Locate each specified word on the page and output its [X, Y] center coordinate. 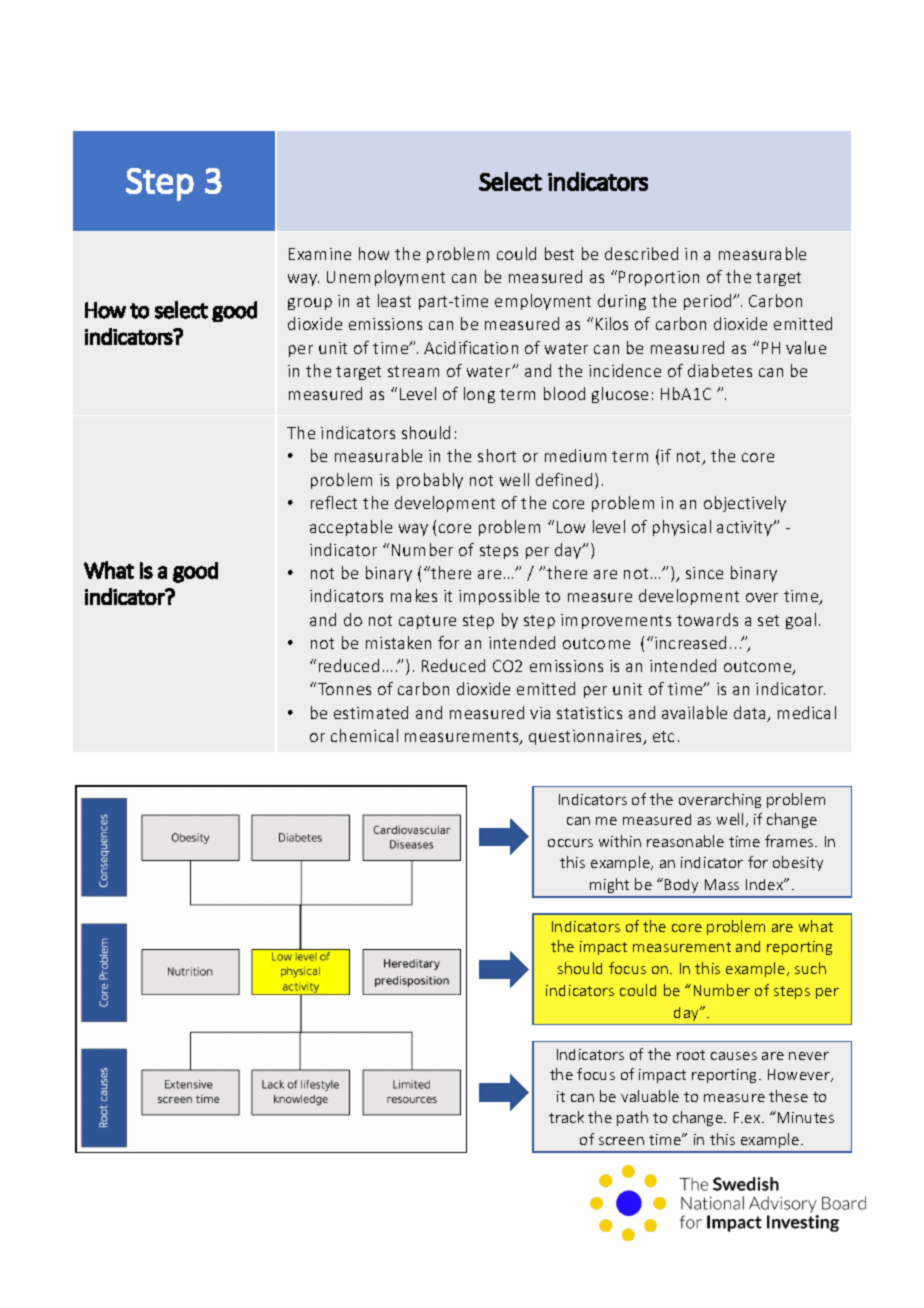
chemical [364, 735]
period [709, 302]
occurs [570, 843]
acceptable [351, 528]
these [788, 1096]
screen [621, 1141]
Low [571, 527]
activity [745, 528]
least [394, 300]
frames [790, 841]
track [566, 1117]
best [559, 253]
